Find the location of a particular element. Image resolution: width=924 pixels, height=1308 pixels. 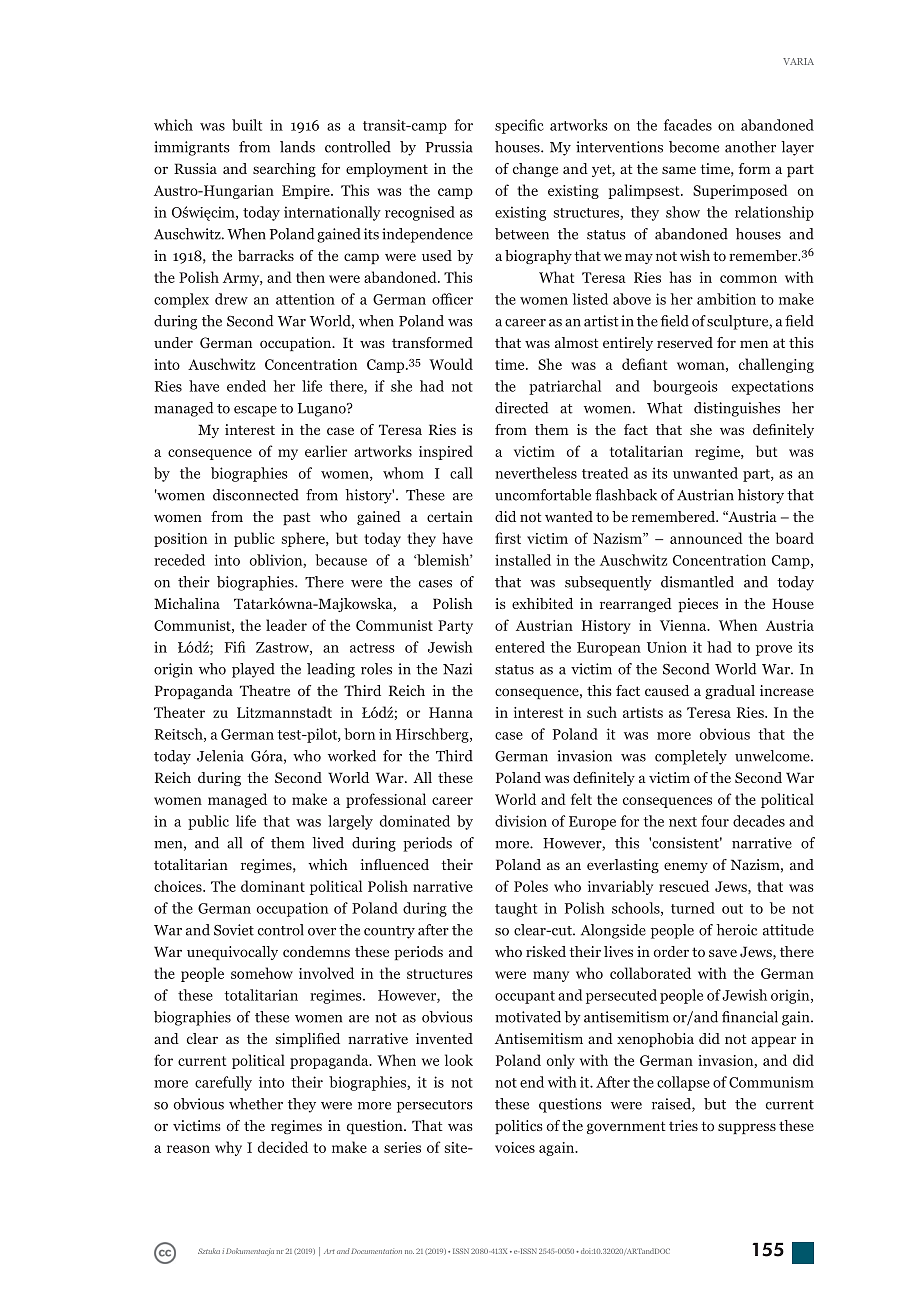

Vienna is located at coordinates (684, 625).
